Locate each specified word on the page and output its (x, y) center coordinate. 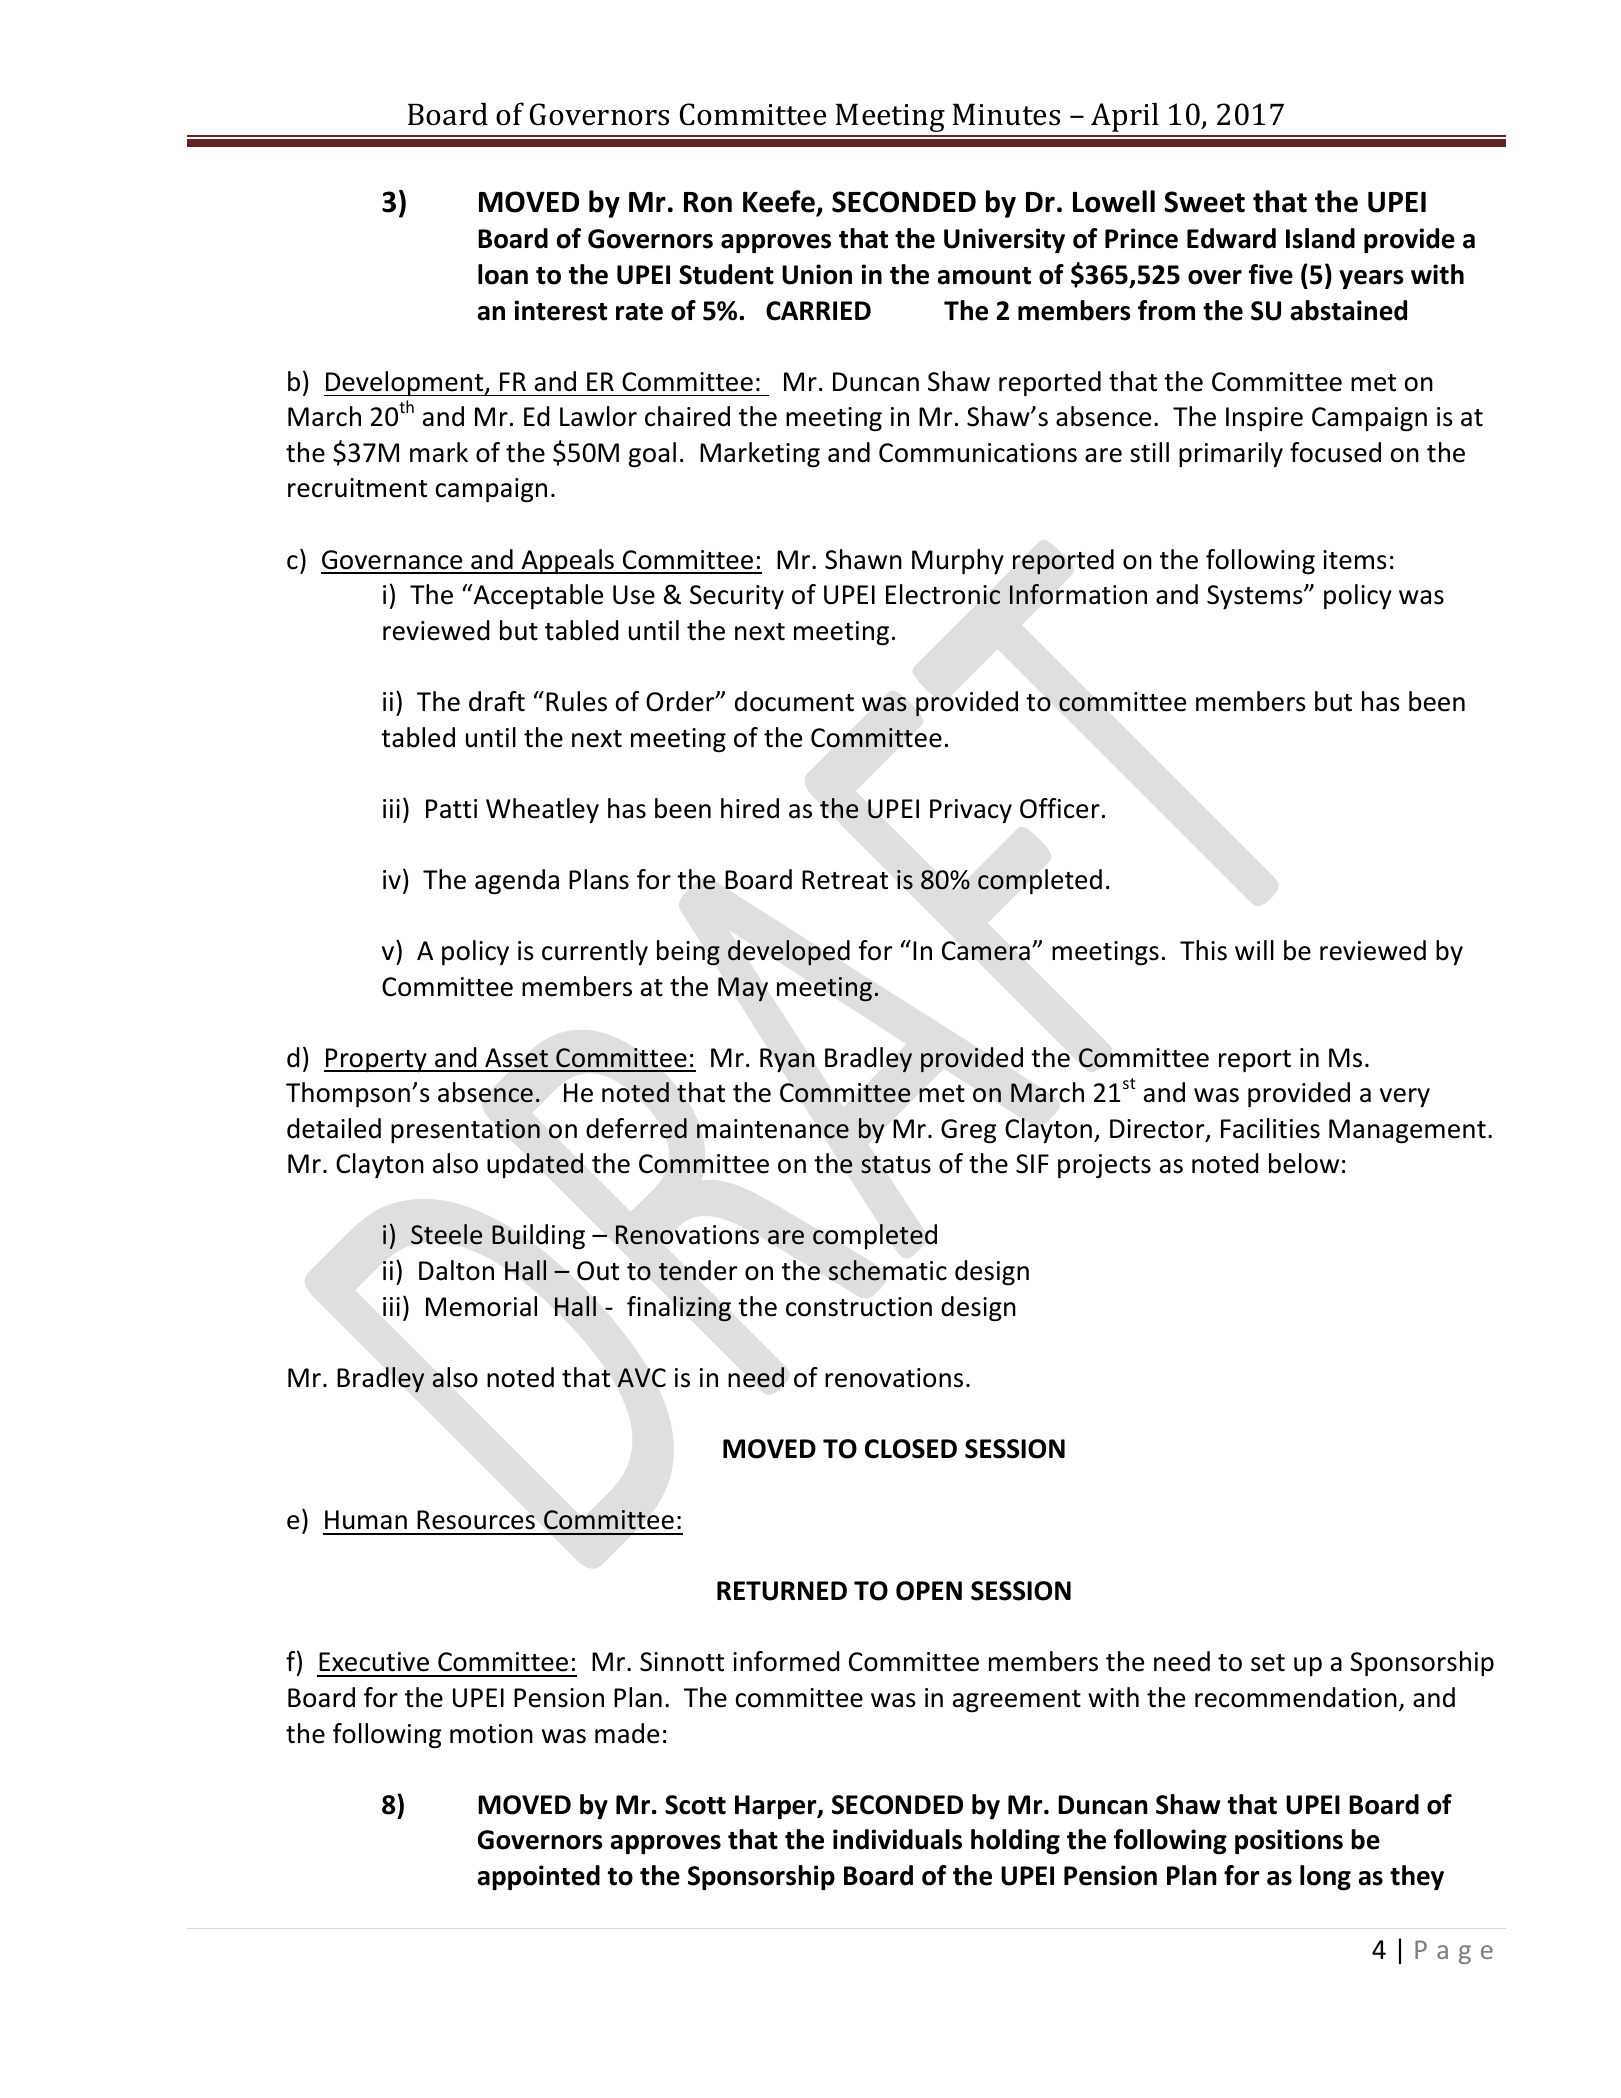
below (1304, 1163)
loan (503, 274)
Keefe (780, 203)
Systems (1256, 597)
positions (1289, 1841)
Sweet (1204, 202)
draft (497, 701)
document (794, 701)
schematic (888, 1270)
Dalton (456, 1270)
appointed (538, 1877)
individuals (897, 1839)
